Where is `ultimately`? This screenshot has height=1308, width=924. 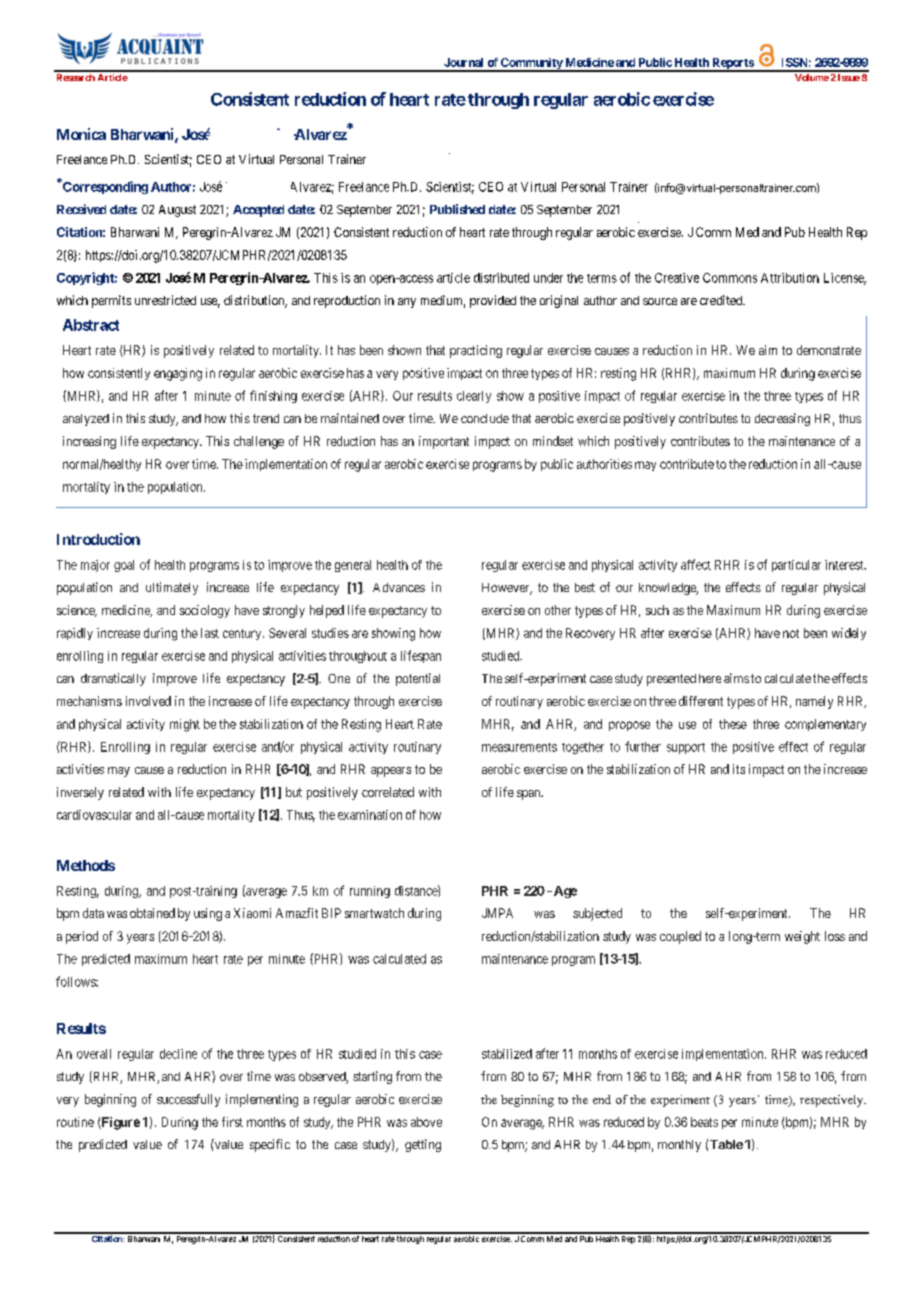
ultimately is located at coordinates (172, 588).
